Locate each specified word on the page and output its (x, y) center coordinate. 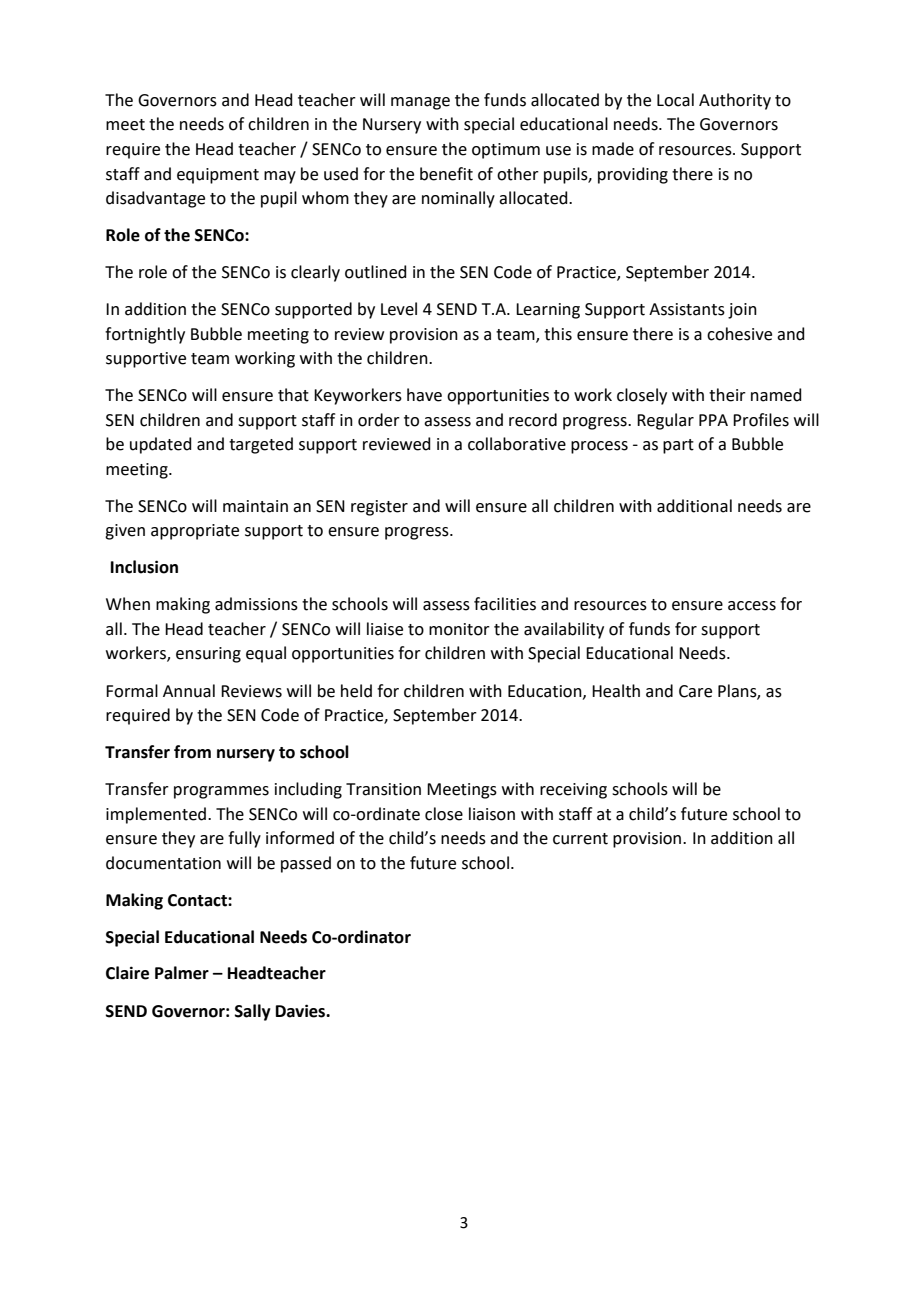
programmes (221, 792)
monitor (459, 629)
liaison (492, 814)
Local (675, 100)
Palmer (182, 973)
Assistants (687, 309)
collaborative (517, 444)
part (678, 446)
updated (161, 445)
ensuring (208, 655)
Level (399, 309)
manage (420, 103)
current (580, 839)
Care (695, 691)
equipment (218, 176)
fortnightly (145, 335)
